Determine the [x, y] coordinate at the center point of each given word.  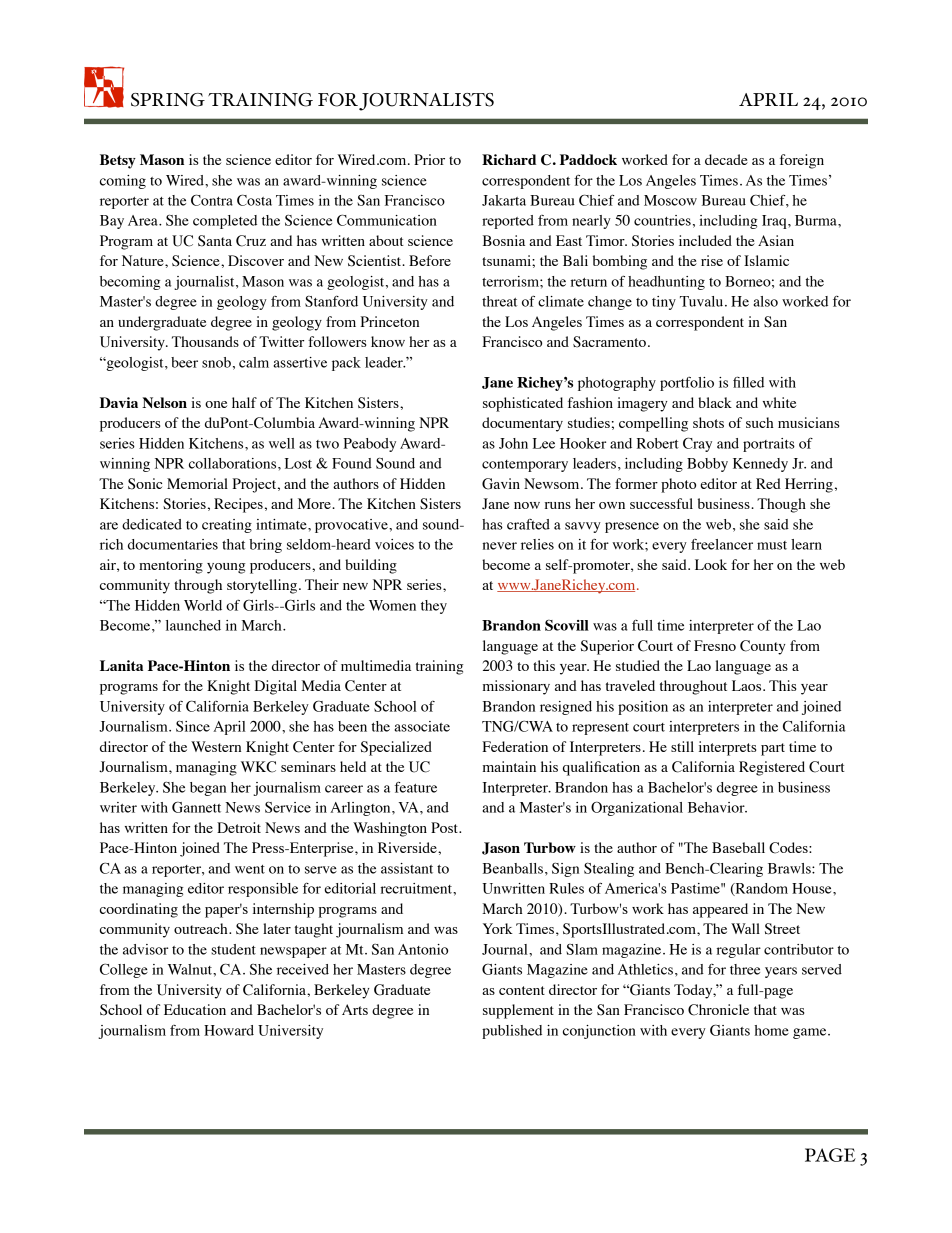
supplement [518, 1011]
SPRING [168, 100]
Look [711, 564]
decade [726, 159]
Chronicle [718, 1010]
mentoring [171, 566]
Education [195, 1009]
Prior [429, 159]
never [499, 546]
